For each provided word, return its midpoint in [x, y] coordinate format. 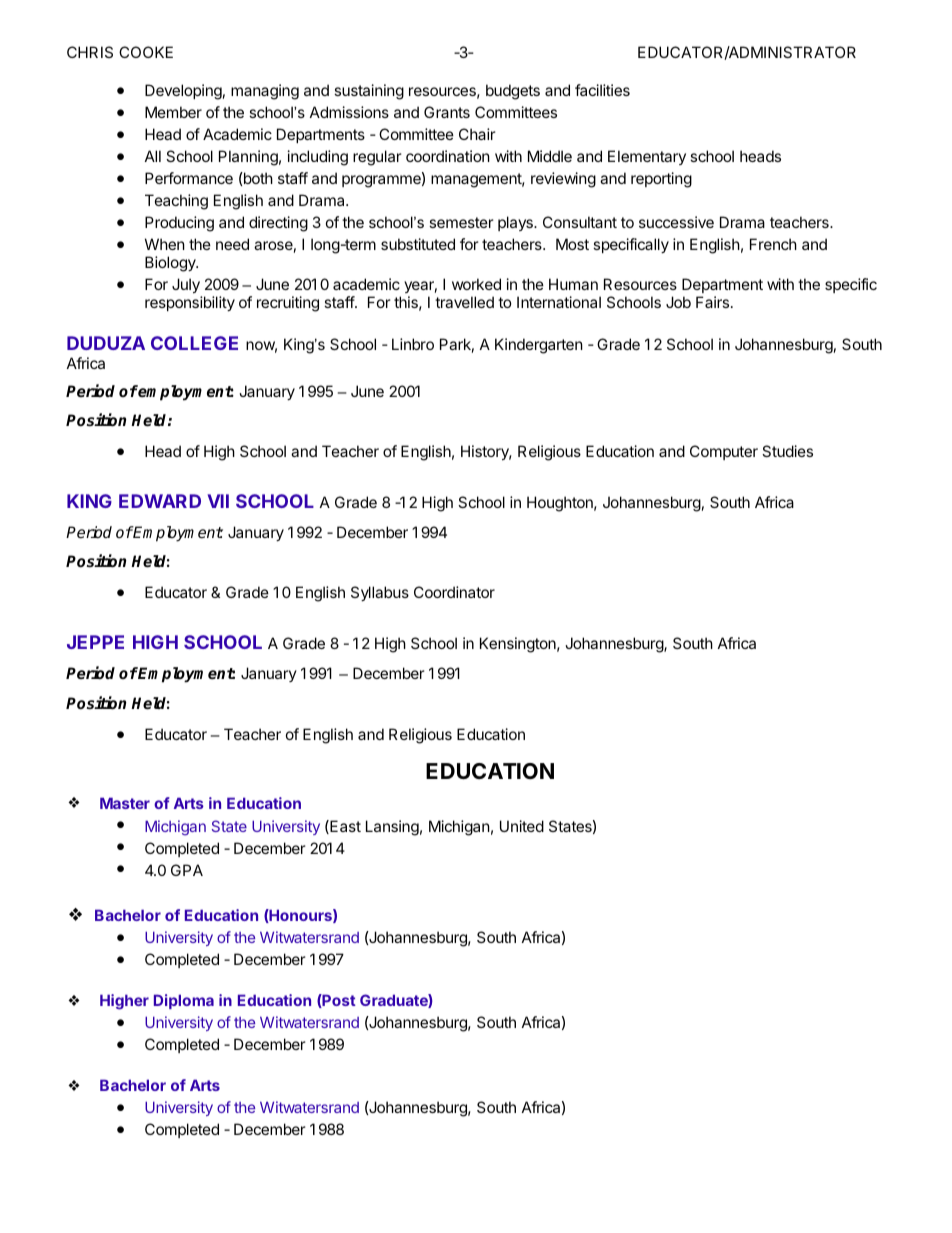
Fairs [714, 302]
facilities [602, 90]
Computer [724, 452]
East [344, 827]
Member [173, 112]
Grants [447, 112]
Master [125, 803]
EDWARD [160, 501]
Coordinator [454, 592]
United [522, 826]
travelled [464, 302]
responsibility [190, 303]
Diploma [184, 1001]
